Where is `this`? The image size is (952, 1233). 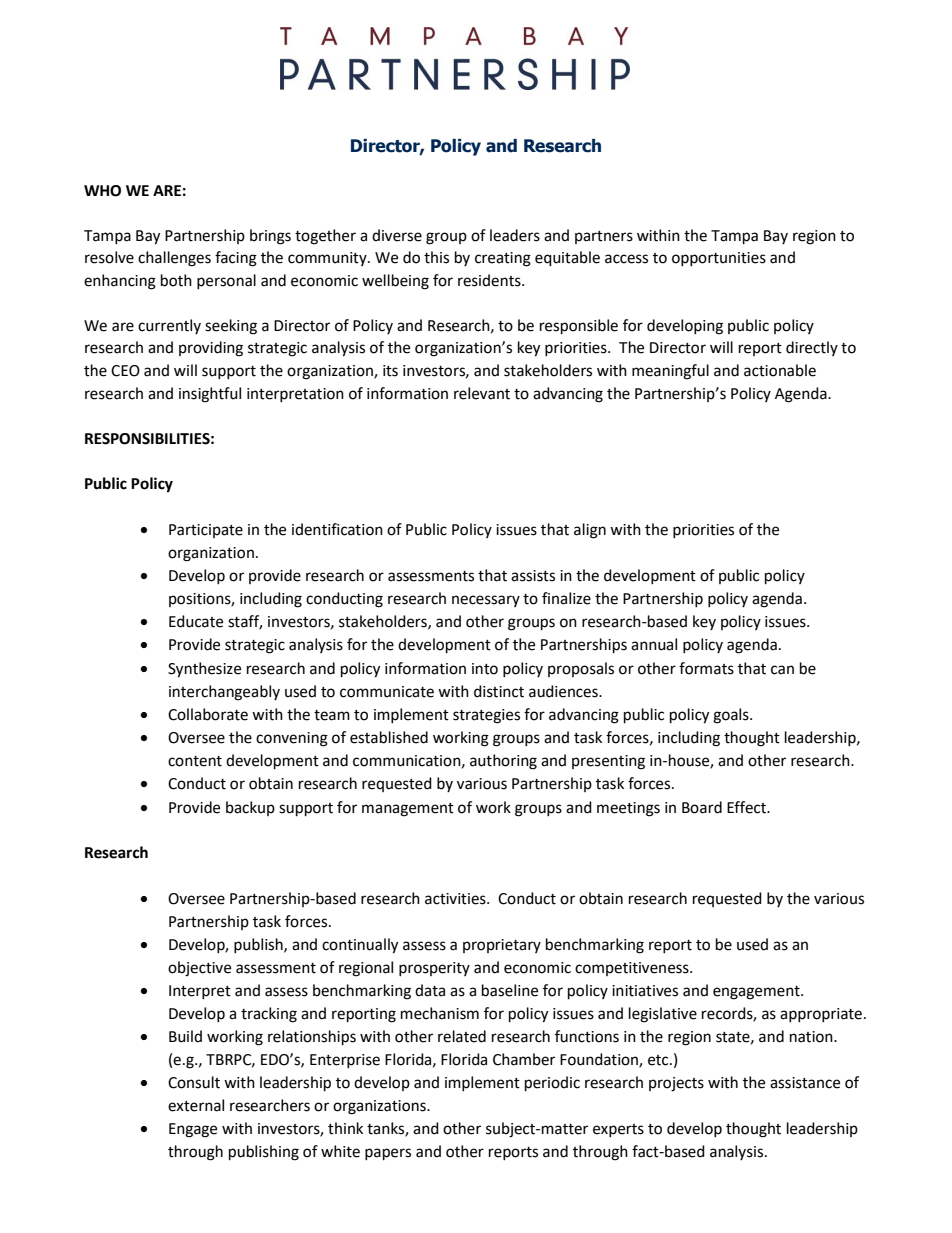 this is located at coordinates (436, 257).
